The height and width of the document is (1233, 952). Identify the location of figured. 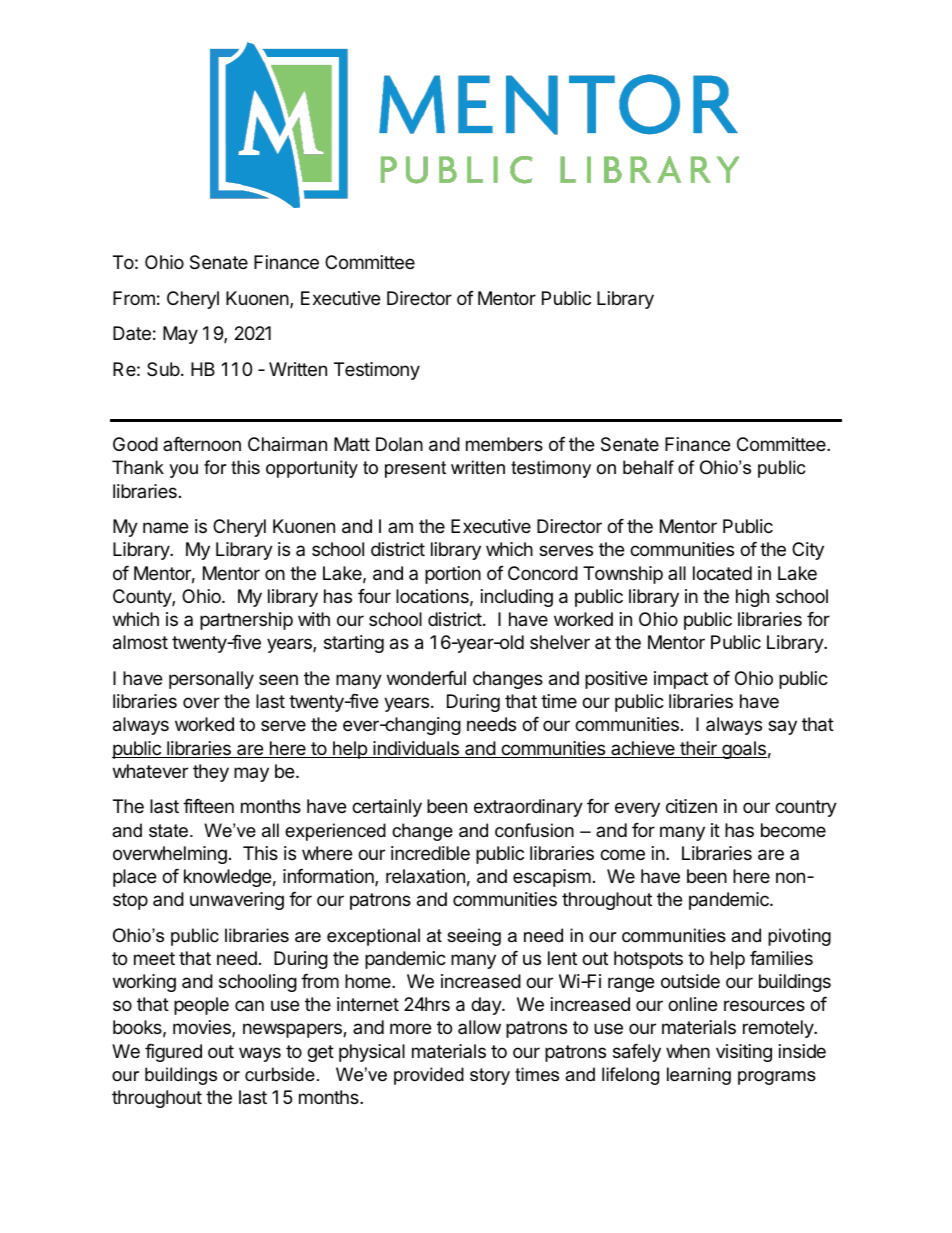
(173, 1053).
